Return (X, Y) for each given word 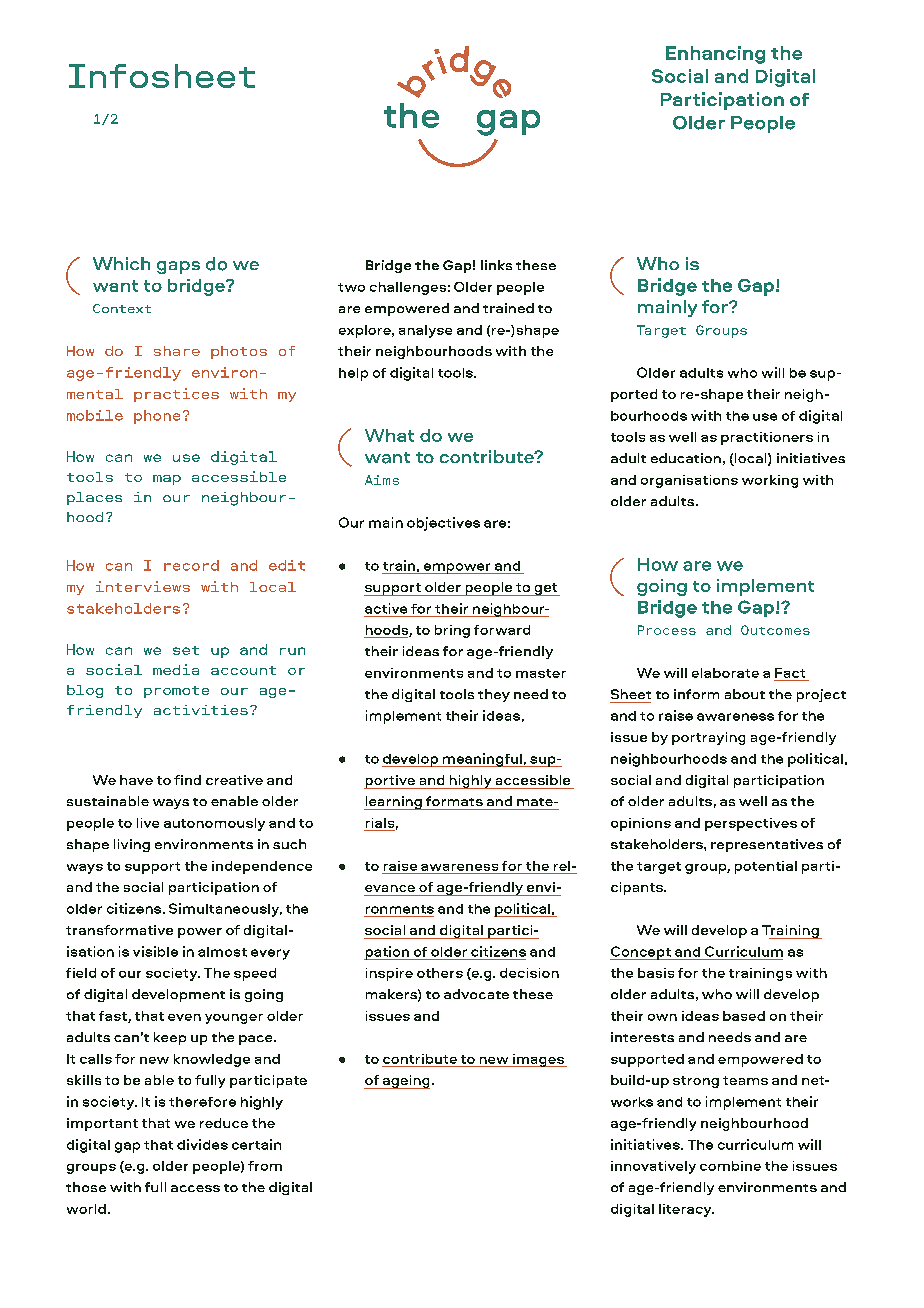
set (186, 650)
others (440, 973)
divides (202, 1144)
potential (766, 867)
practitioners (767, 438)
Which (121, 263)
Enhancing (715, 55)
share (177, 351)
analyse (425, 331)
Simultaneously (225, 910)
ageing (405, 1082)
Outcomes (775, 630)
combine (730, 1166)
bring (452, 631)
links (496, 265)
